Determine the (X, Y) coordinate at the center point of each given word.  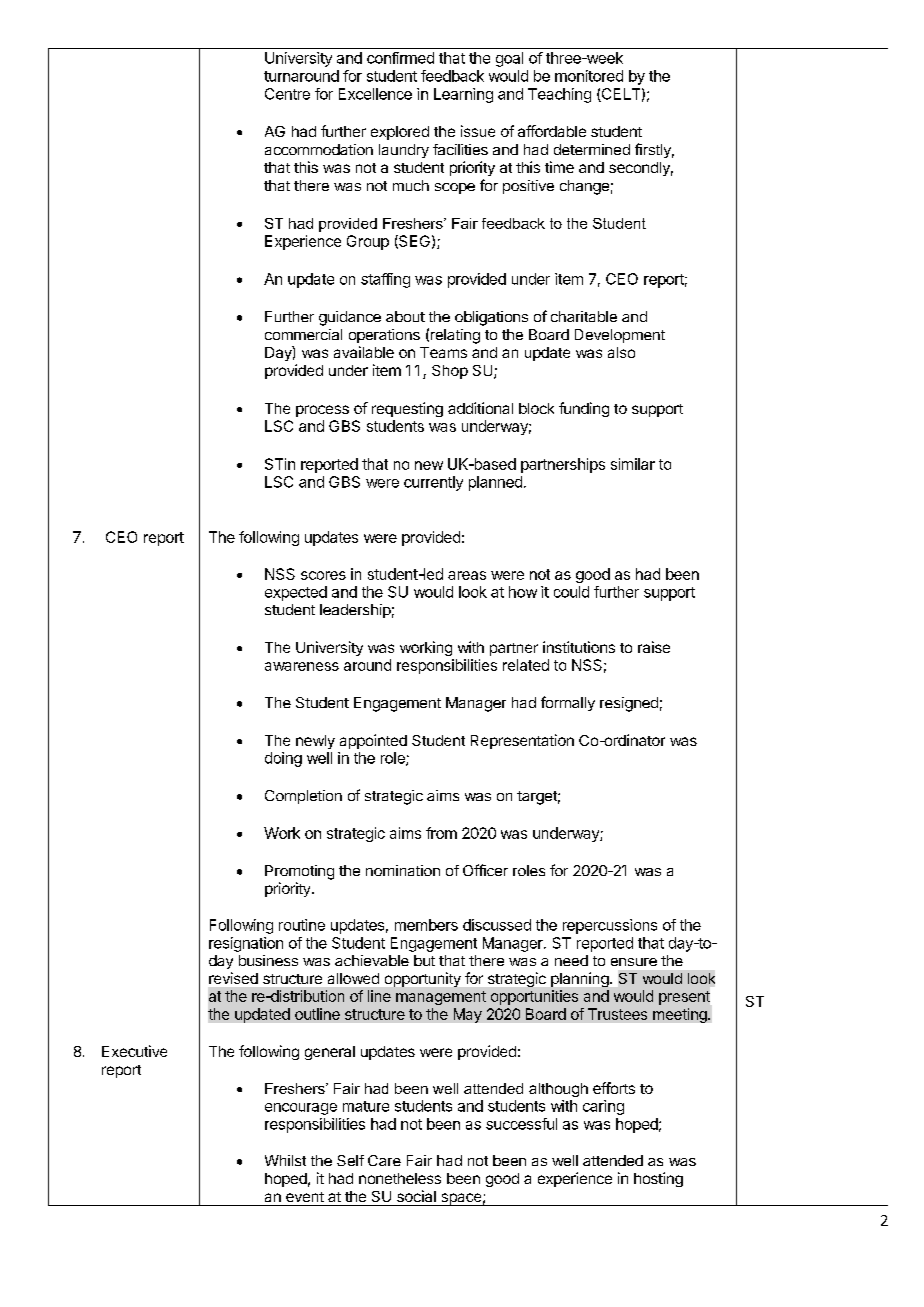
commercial (303, 334)
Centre (287, 94)
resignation (246, 944)
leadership (355, 611)
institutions (579, 647)
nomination (403, 870)
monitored (589, 76)
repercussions (610, 926)
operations (384, 336)
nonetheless (400, 1178)
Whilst (285, 1160)
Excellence (375, 94)
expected (296, 593)
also (621, 352)
